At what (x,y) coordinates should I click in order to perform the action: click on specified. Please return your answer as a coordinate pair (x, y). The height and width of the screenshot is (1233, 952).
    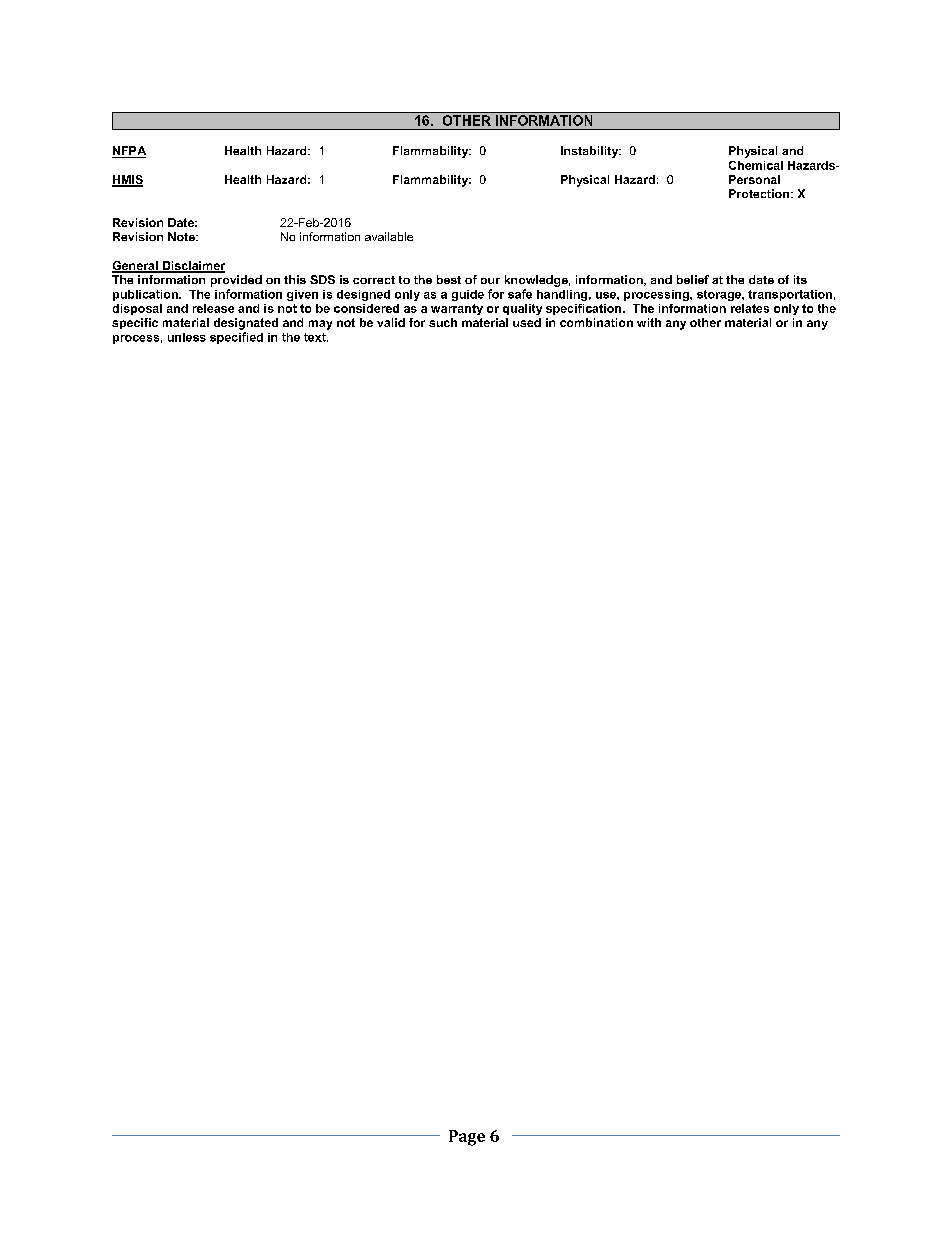
    Looking at the image, I should click on (236, 338).
